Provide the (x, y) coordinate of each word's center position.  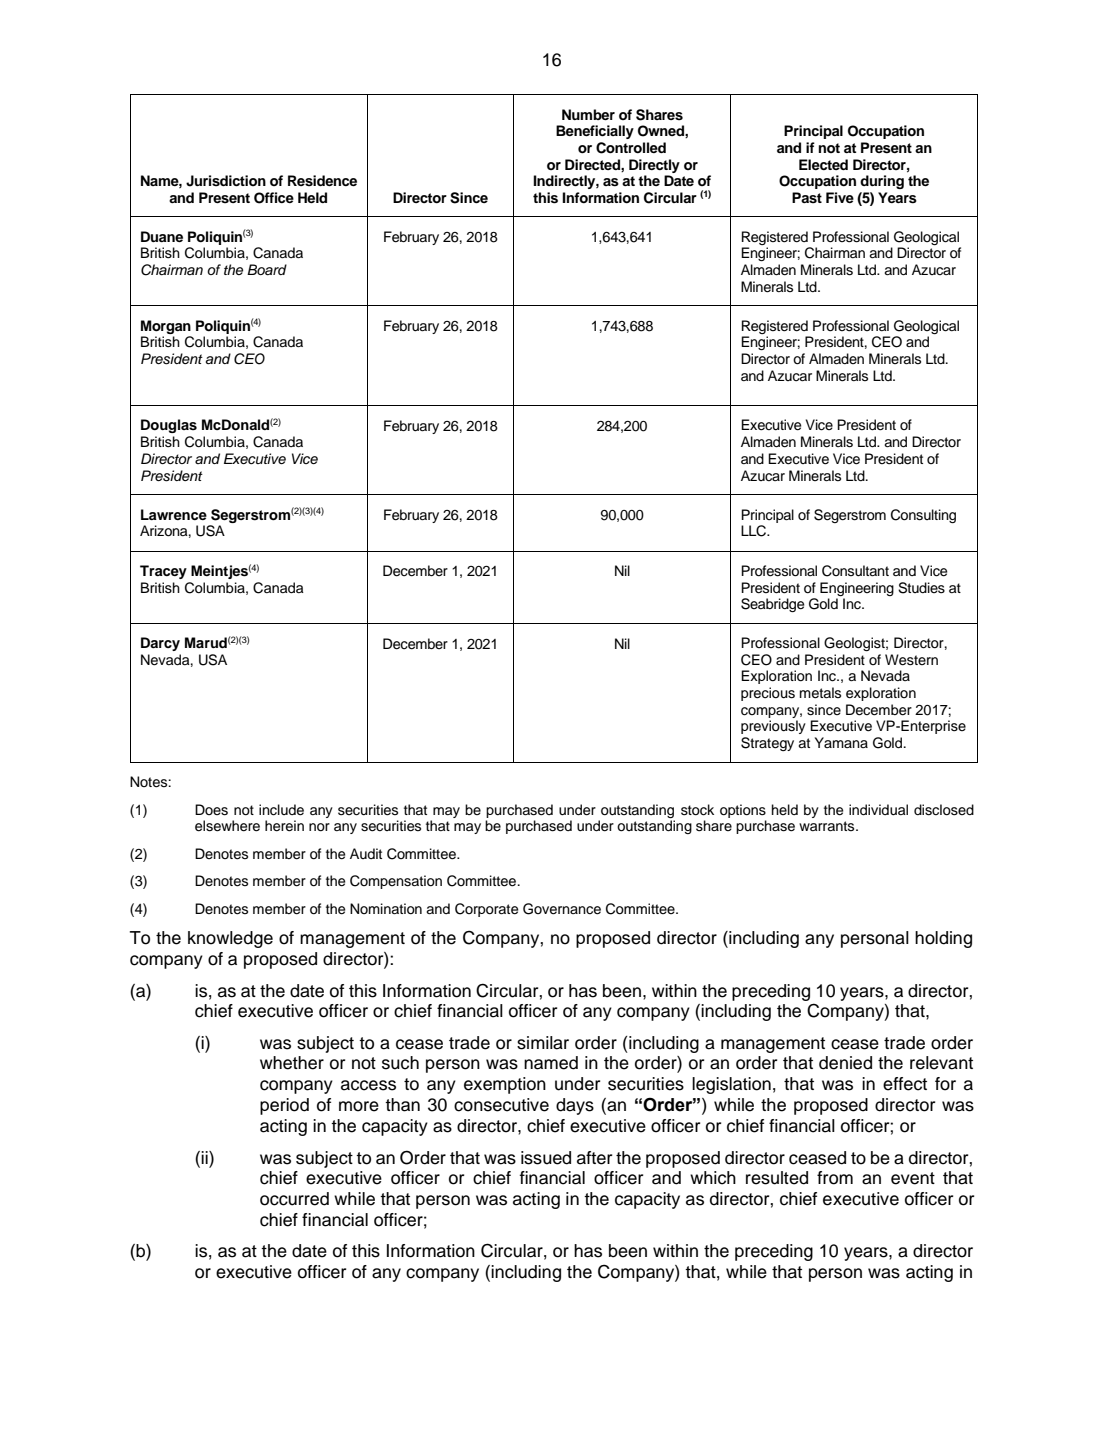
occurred (294, 1199)
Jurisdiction (226, 181)
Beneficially (595, 132)
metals (820, 693)
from (835, 1178)
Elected (823, 164)
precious (768, 694)
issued (546, 1158)
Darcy (160, 644)
